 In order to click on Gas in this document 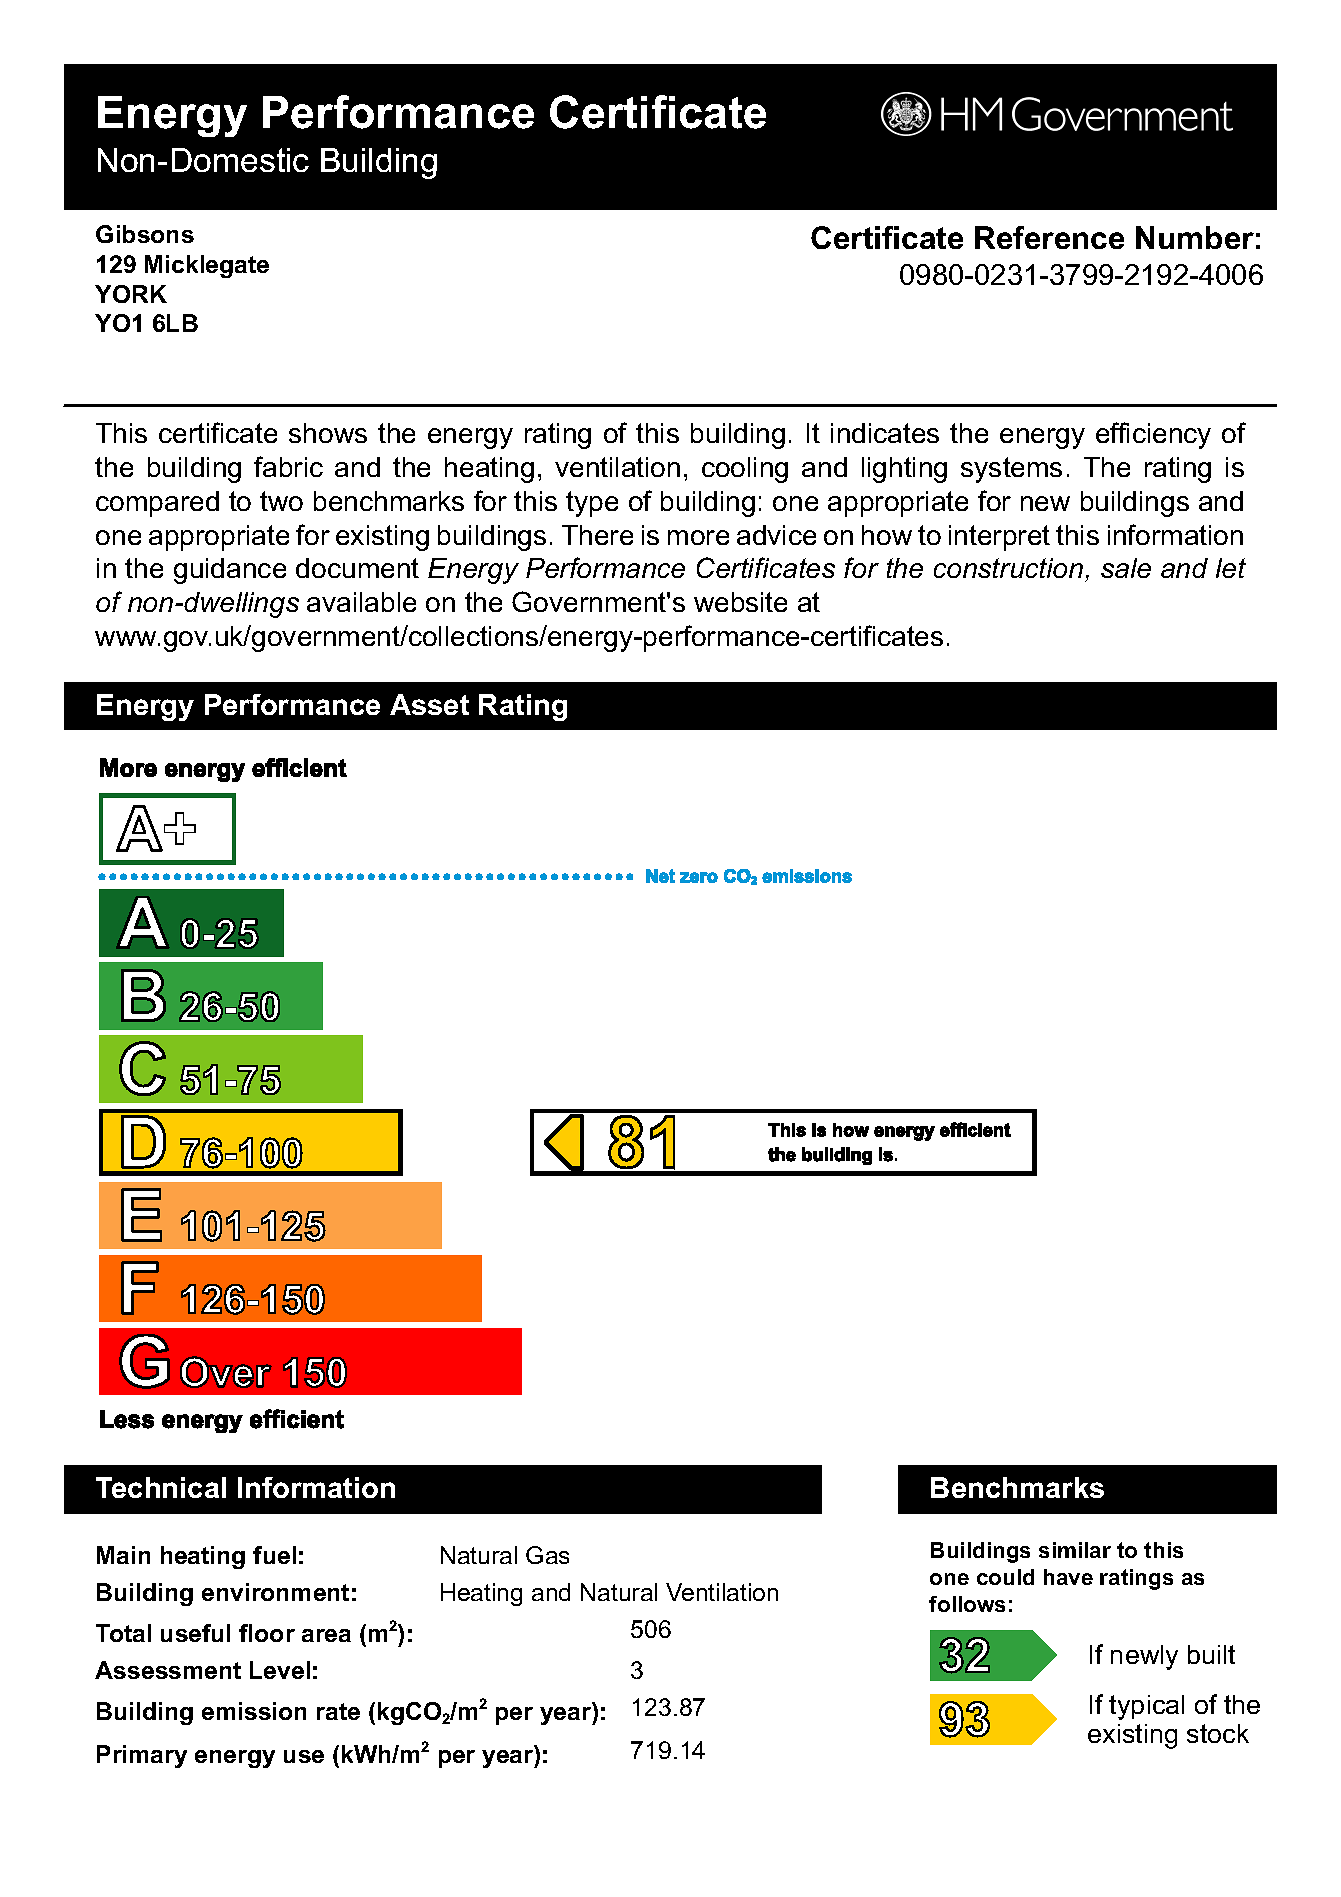, I will do `click(547, 1555)`.
